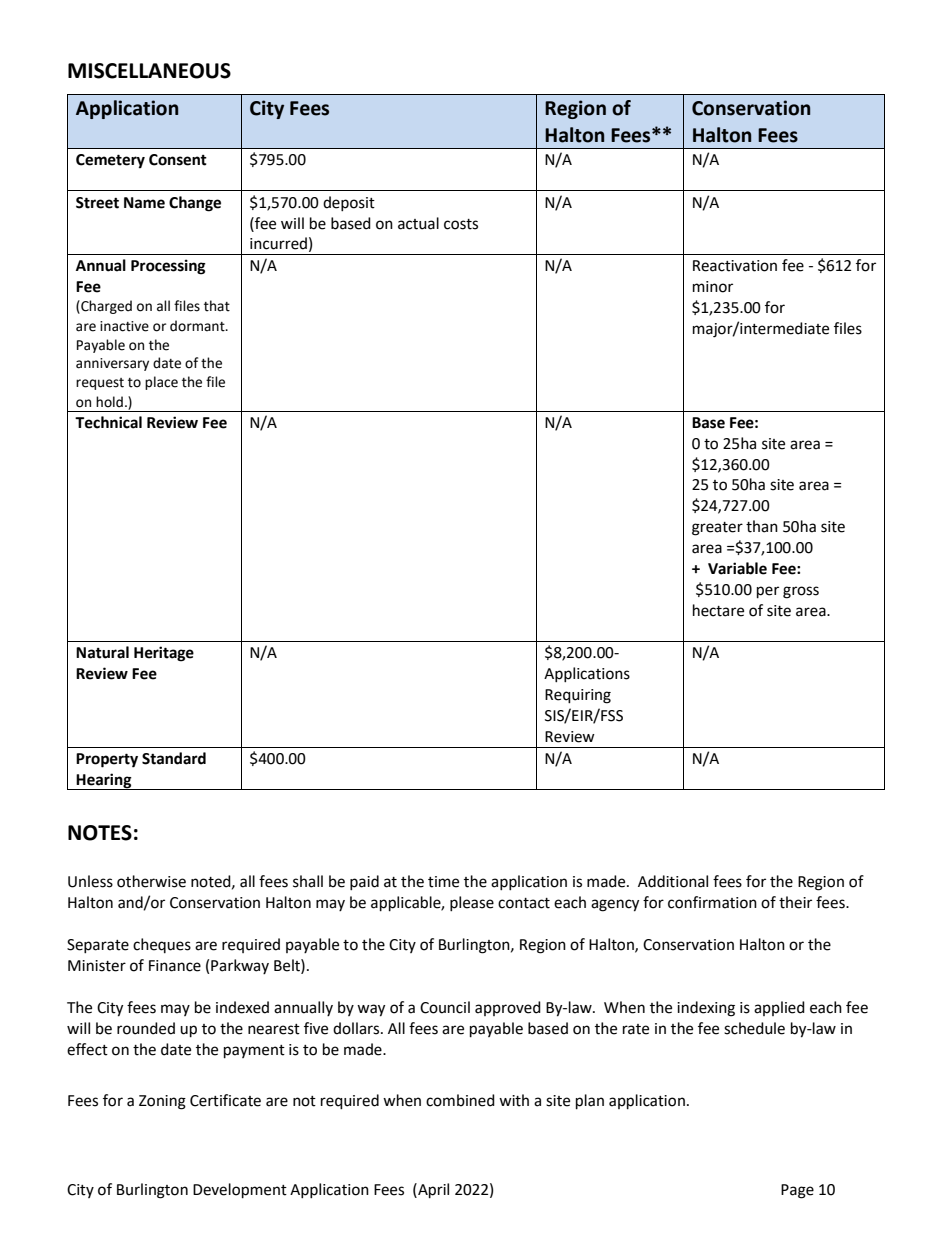  I want to click on combined, so click(460, 1100).
